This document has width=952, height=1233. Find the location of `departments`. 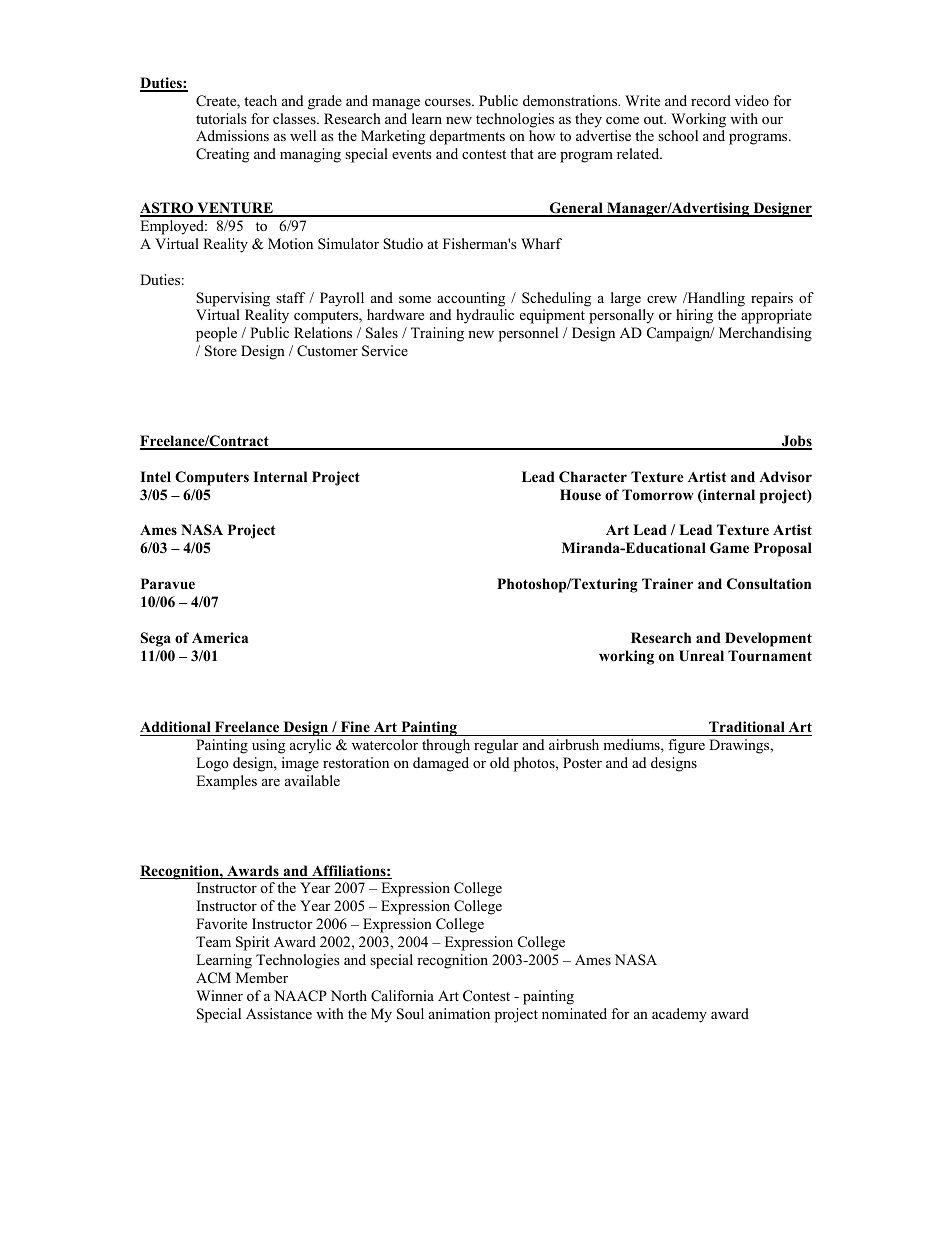

departments is located at coordinates (467, 137).
